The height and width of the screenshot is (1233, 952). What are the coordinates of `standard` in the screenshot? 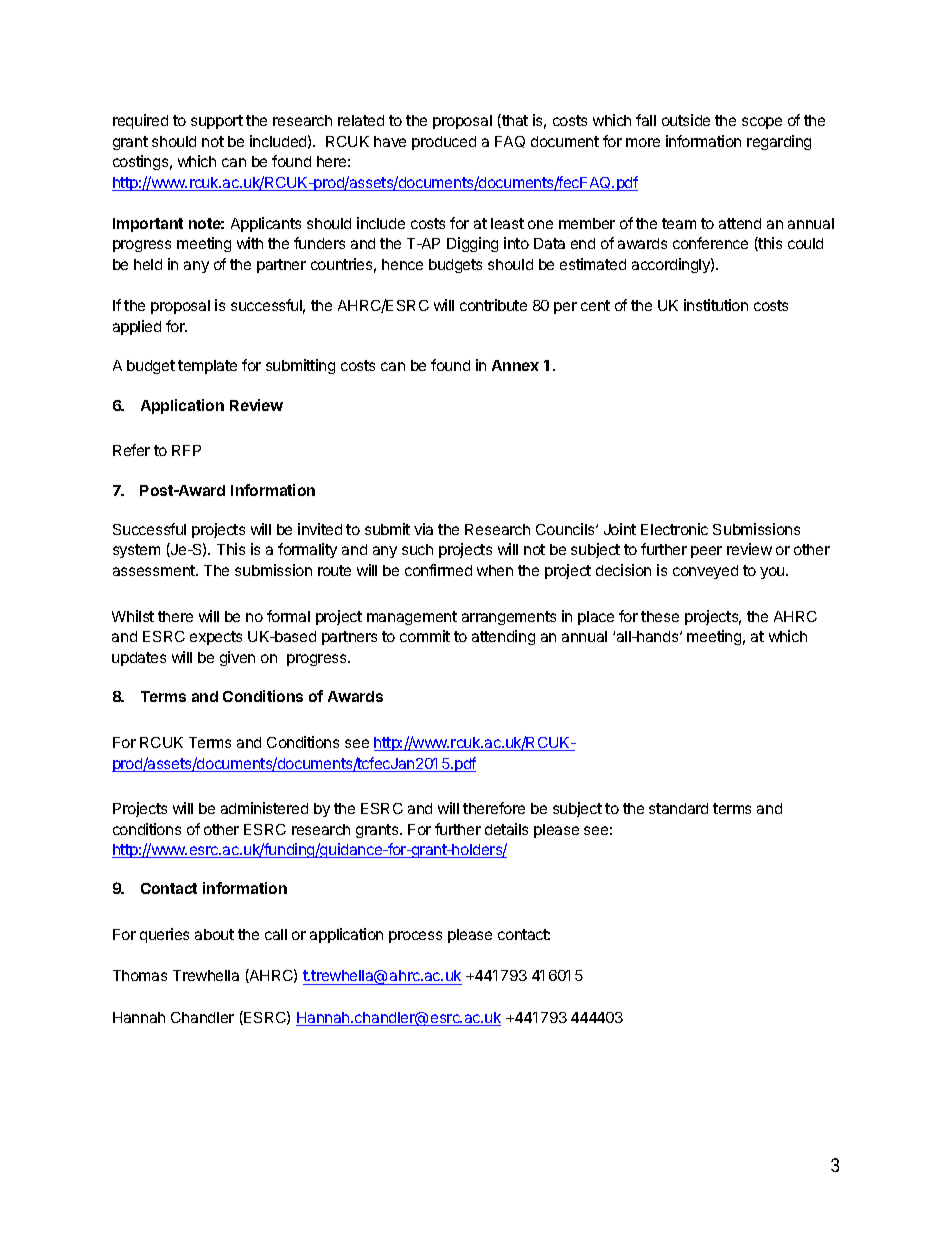 It's located at (678, 808).
